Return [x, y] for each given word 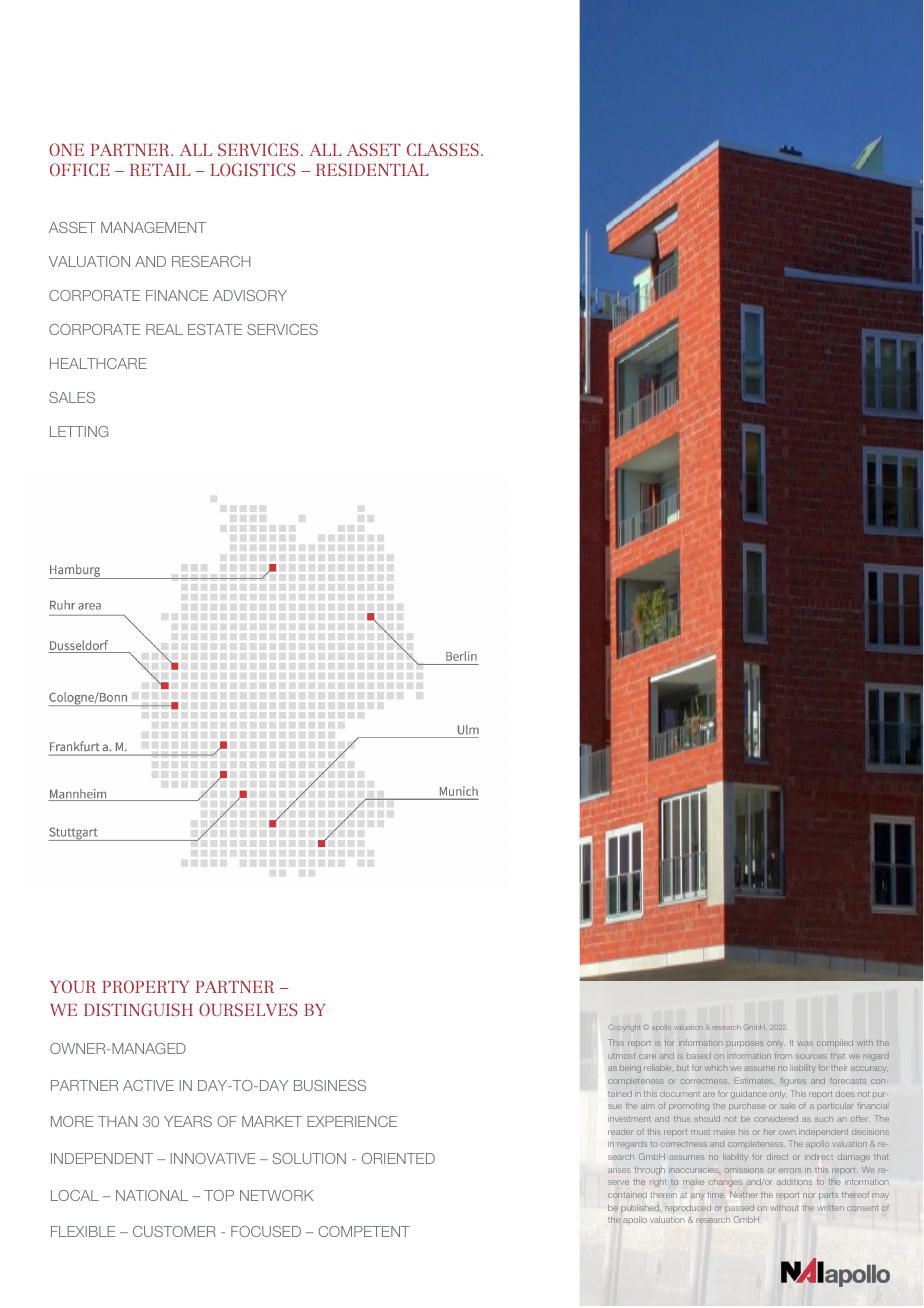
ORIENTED [398, 1158]
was [805, 1043]
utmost [621, 1056]
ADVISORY [250, 295]
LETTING [79, 431]
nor [808, 1195]
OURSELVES [248, 1009]
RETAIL [160, 170]
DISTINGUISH [138, 1009]
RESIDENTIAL [372, 169]
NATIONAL [152, 1195]
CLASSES [443, 149]
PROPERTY [145, 986]
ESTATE [215, 329]
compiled [835, 1043]
